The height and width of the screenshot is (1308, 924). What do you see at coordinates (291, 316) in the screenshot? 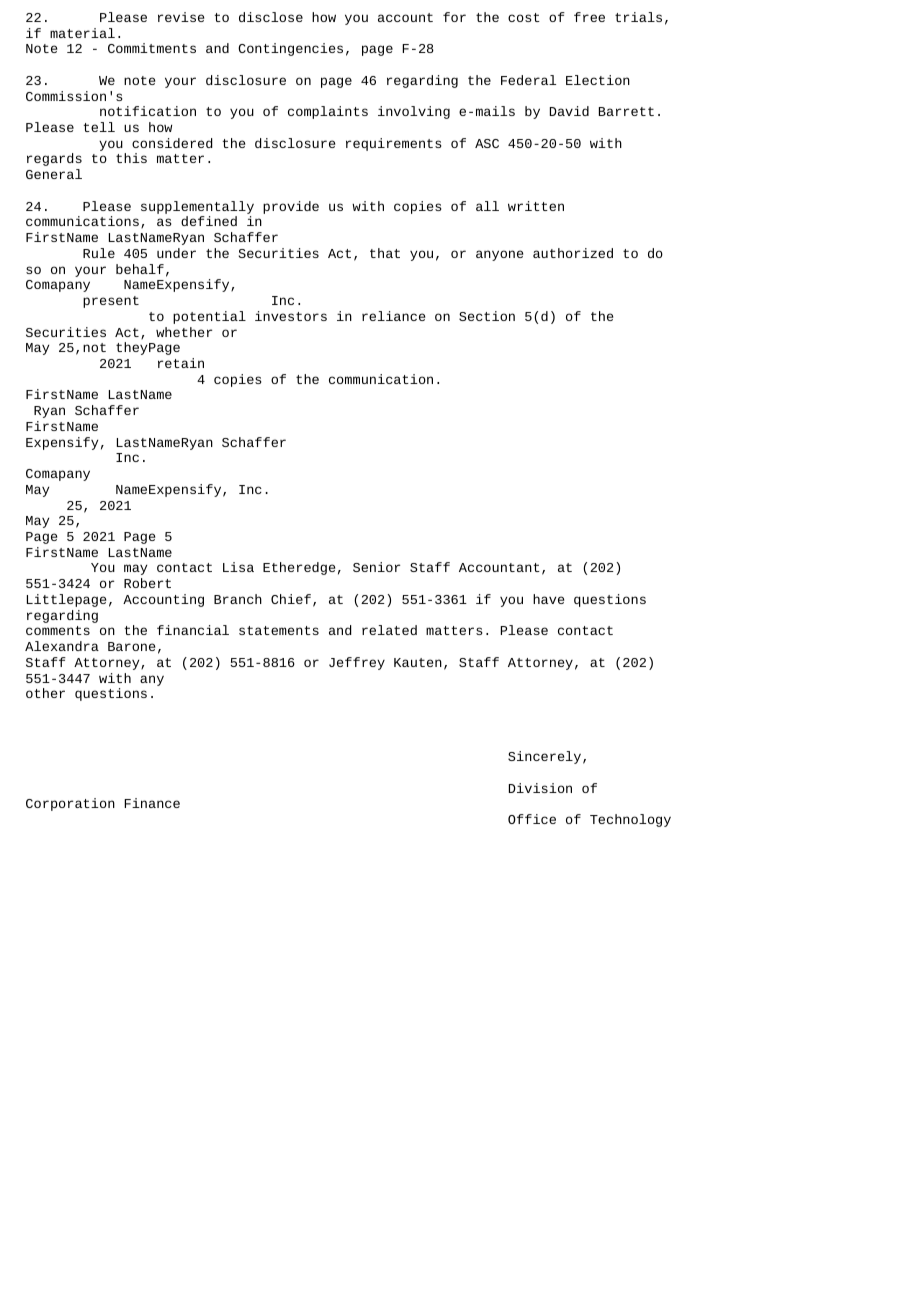
I see `investors` at bounding box center [291, 316].
